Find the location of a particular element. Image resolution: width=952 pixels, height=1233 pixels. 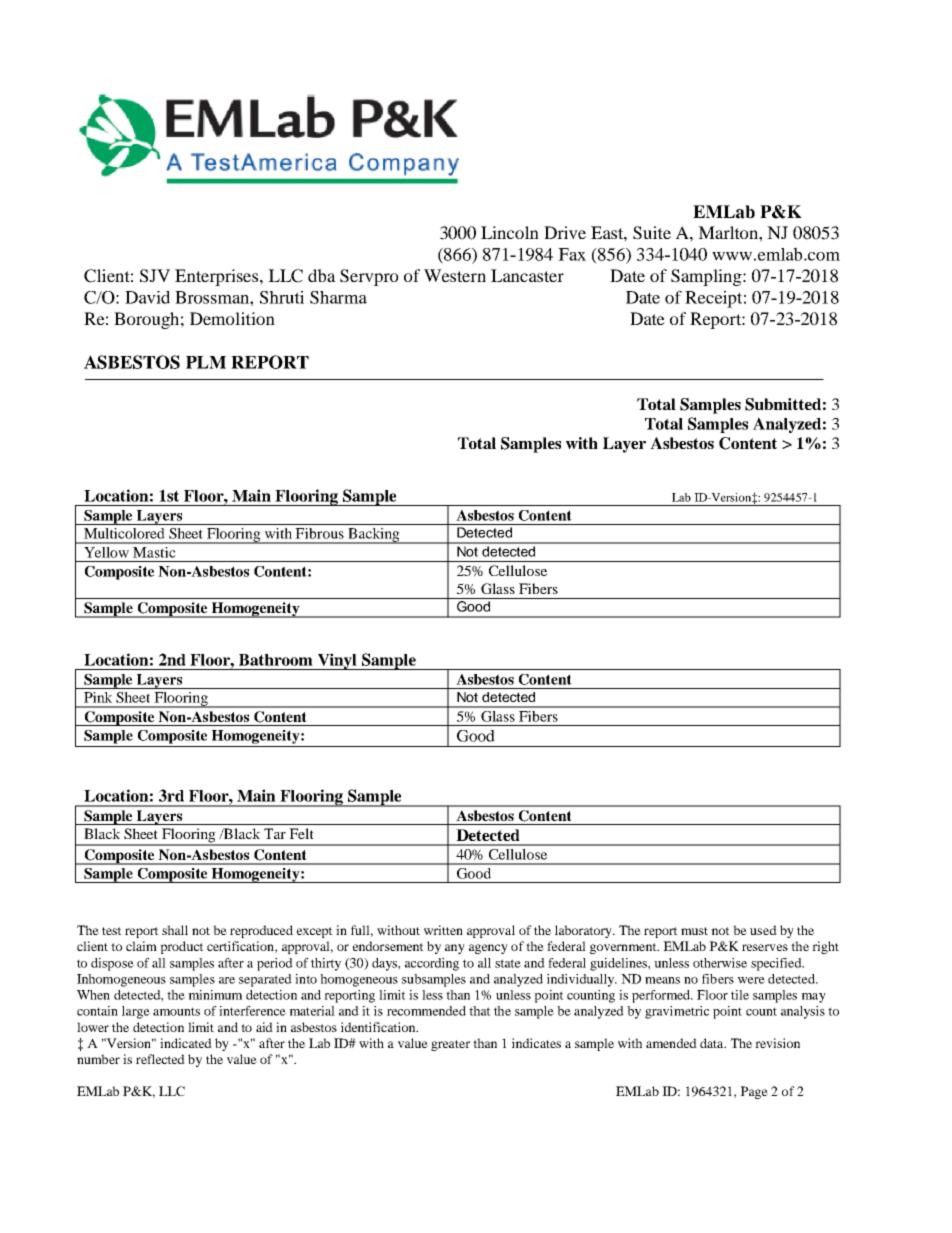

greater is located at coordinates (450, 1045).
